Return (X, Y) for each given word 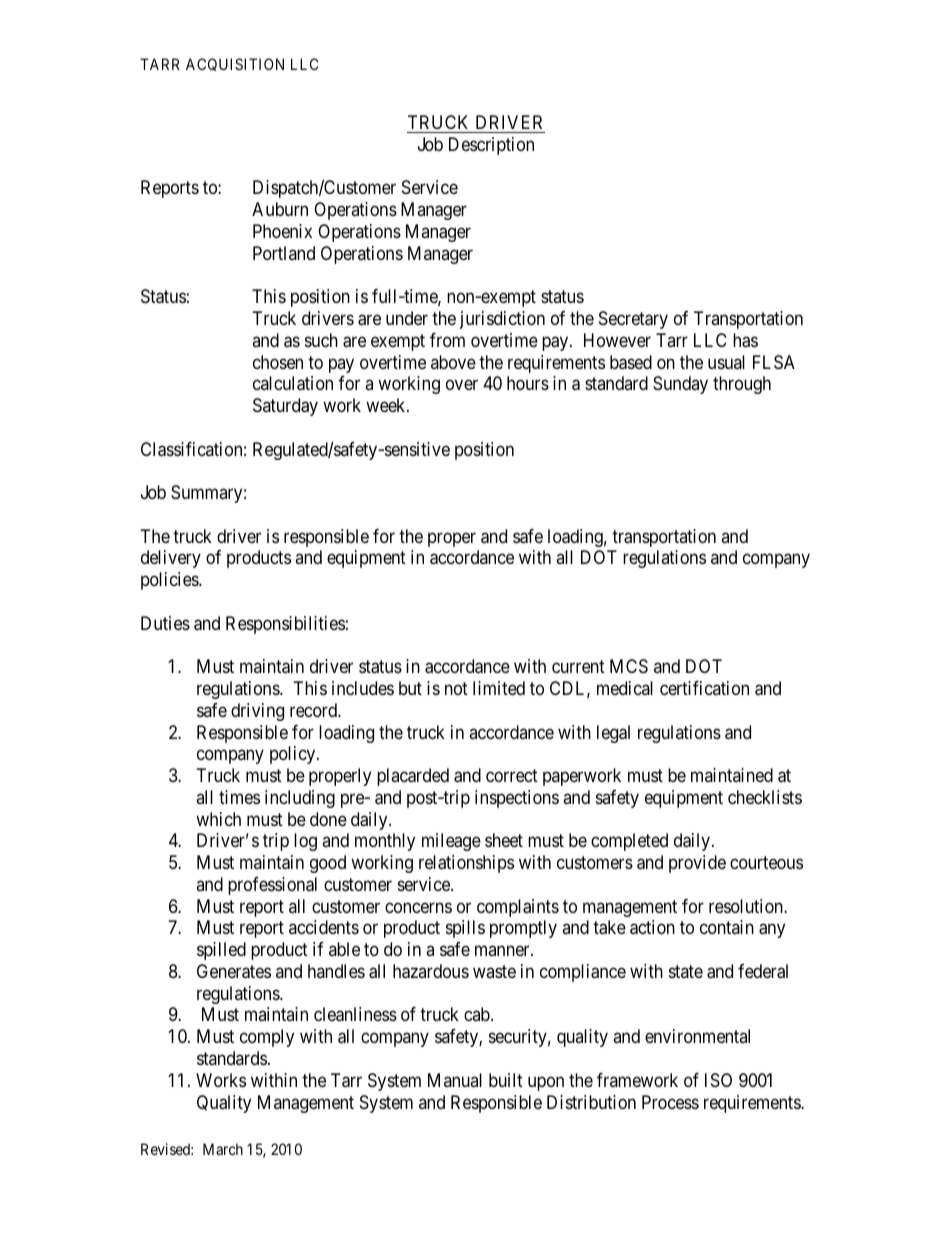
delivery (171, 559)
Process (670, 1102)
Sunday (680, 385)
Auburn (280, 209)
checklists (765, 797)
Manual (455, 1080)
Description (491, 146)
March (223, 1149)
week (387, 405)
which (218, 819)
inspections (517, 799)
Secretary (633, 320)
